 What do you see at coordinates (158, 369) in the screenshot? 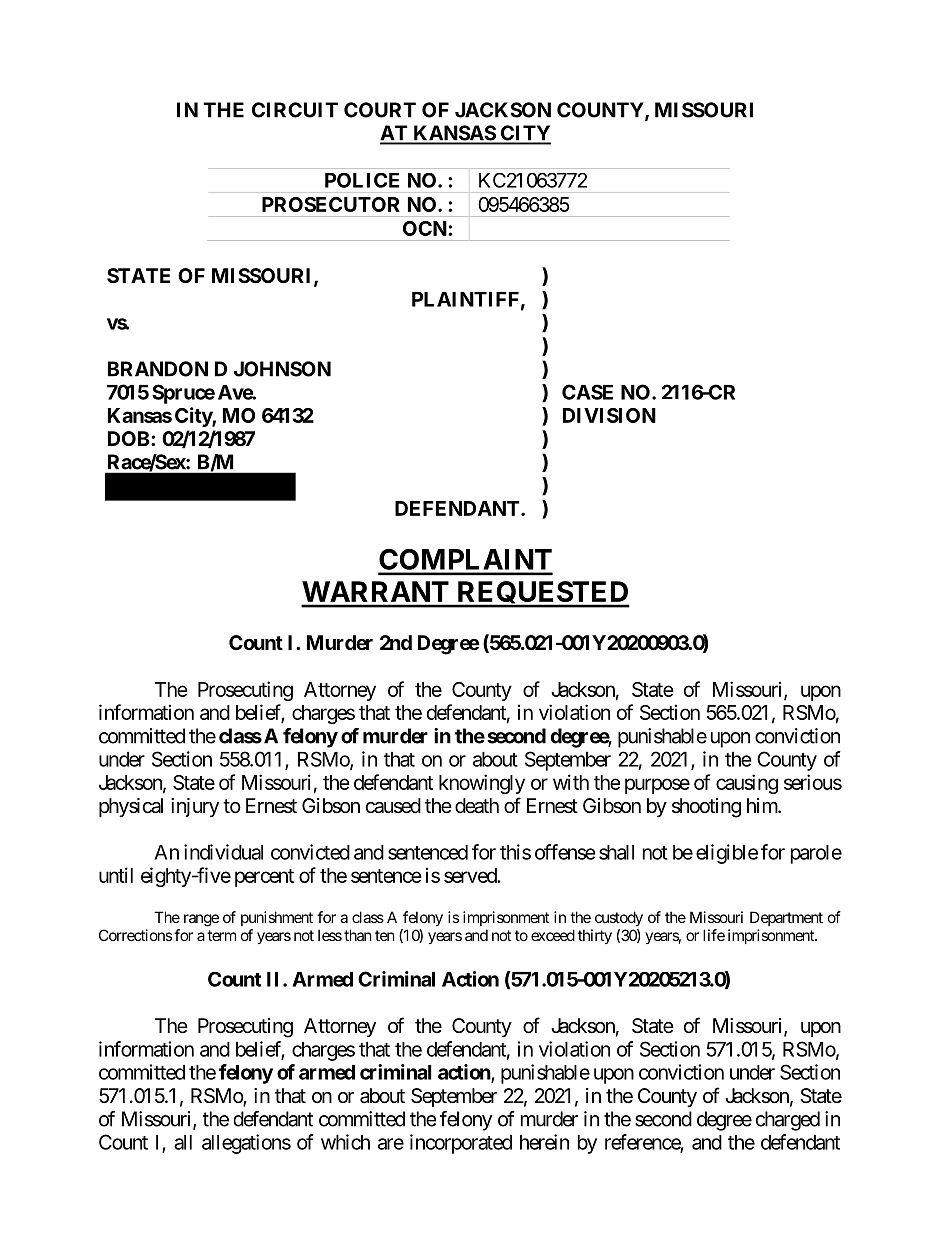
I see `BRANDON` at bounding box center [158, 369].
